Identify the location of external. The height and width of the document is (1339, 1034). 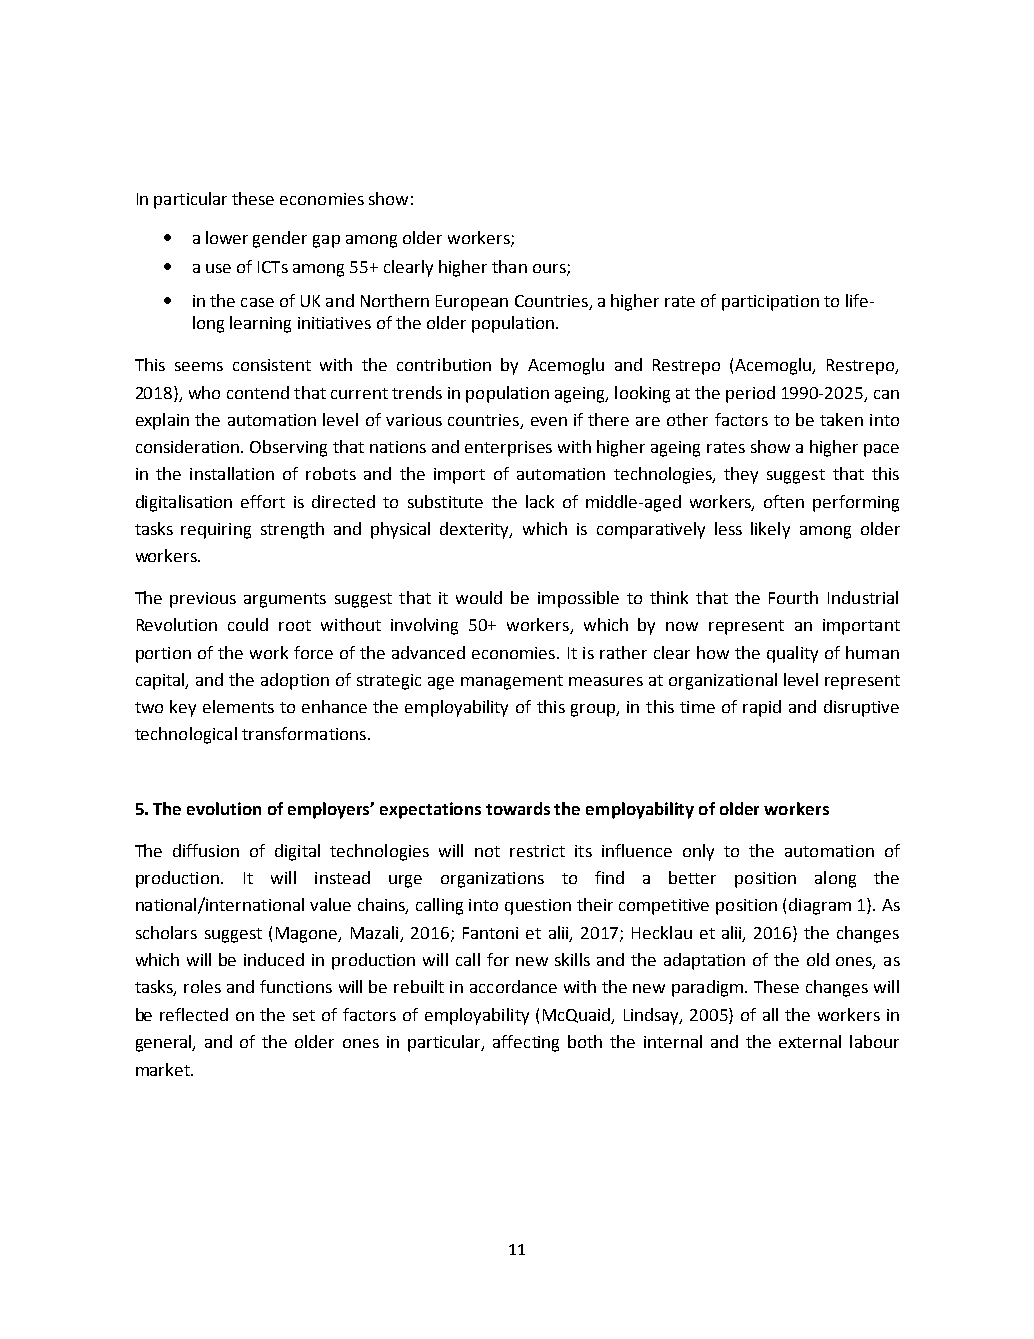
(810, 1041).
